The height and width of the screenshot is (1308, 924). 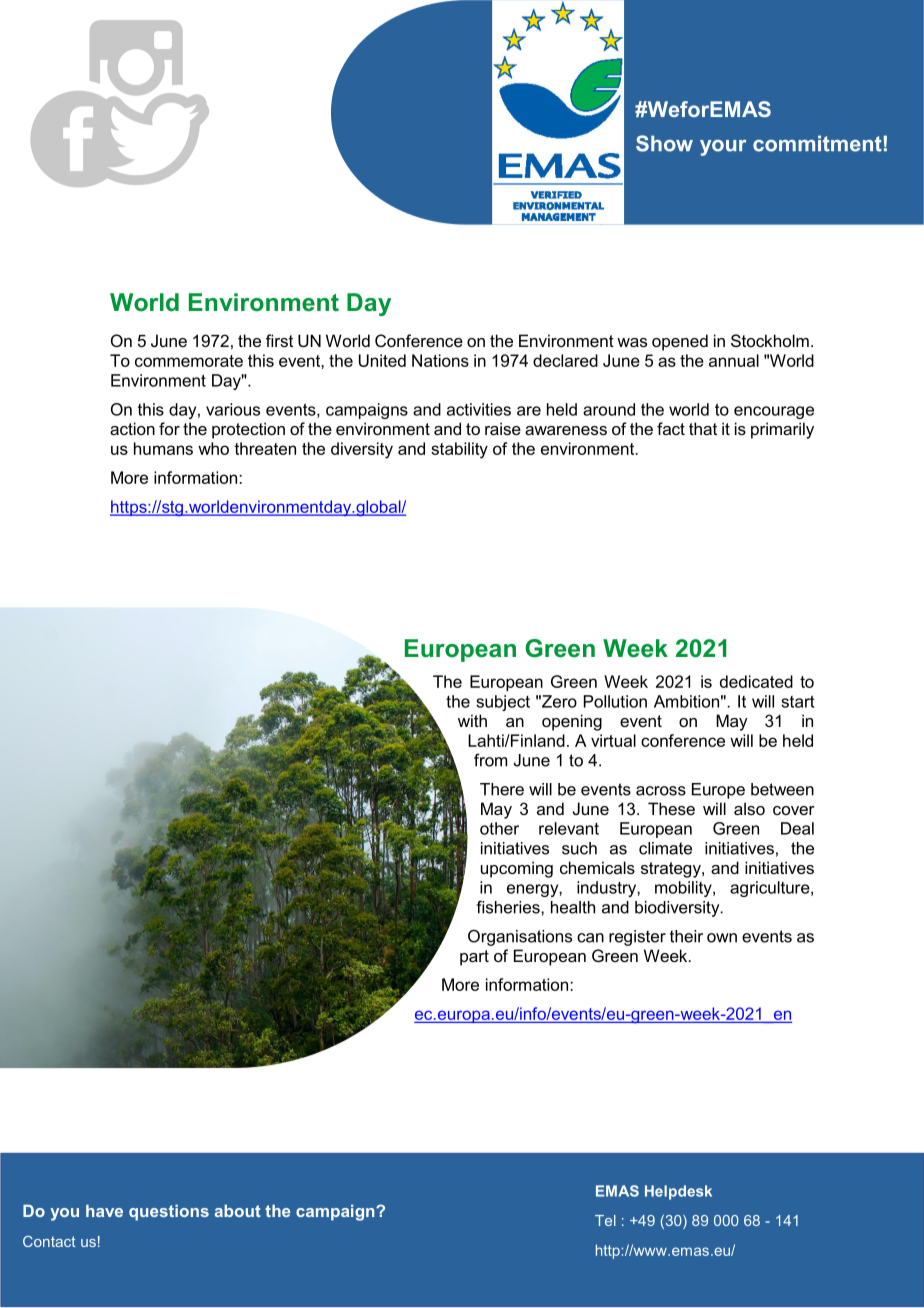 What do you see at coordinates (782, 430) in the screenshot?
I see `primarily` at bounding box center [782, 430].
